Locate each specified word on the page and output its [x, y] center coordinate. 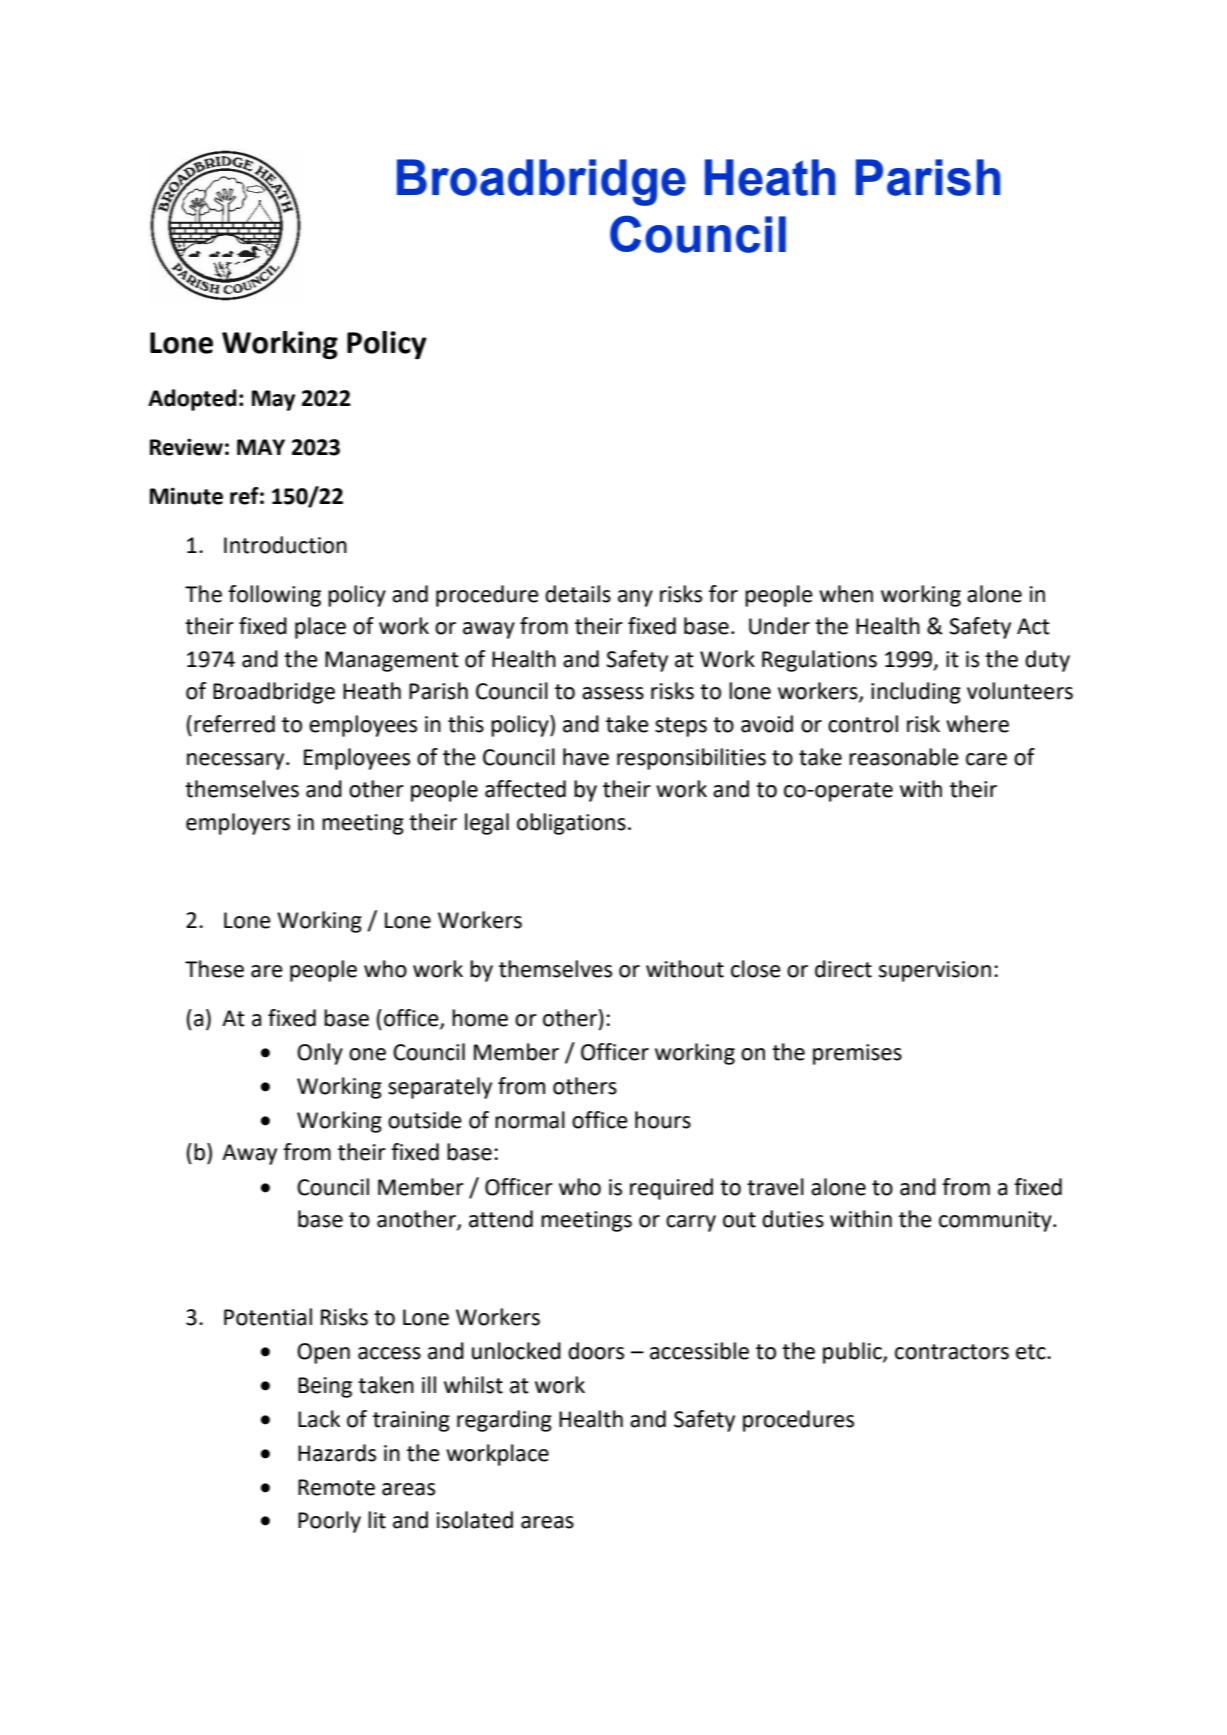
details [578, 594]
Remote [336, 1487]
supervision [935, 971]
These [214, 969]
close [756, 969]
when [846, 594]
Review [186, 447]
